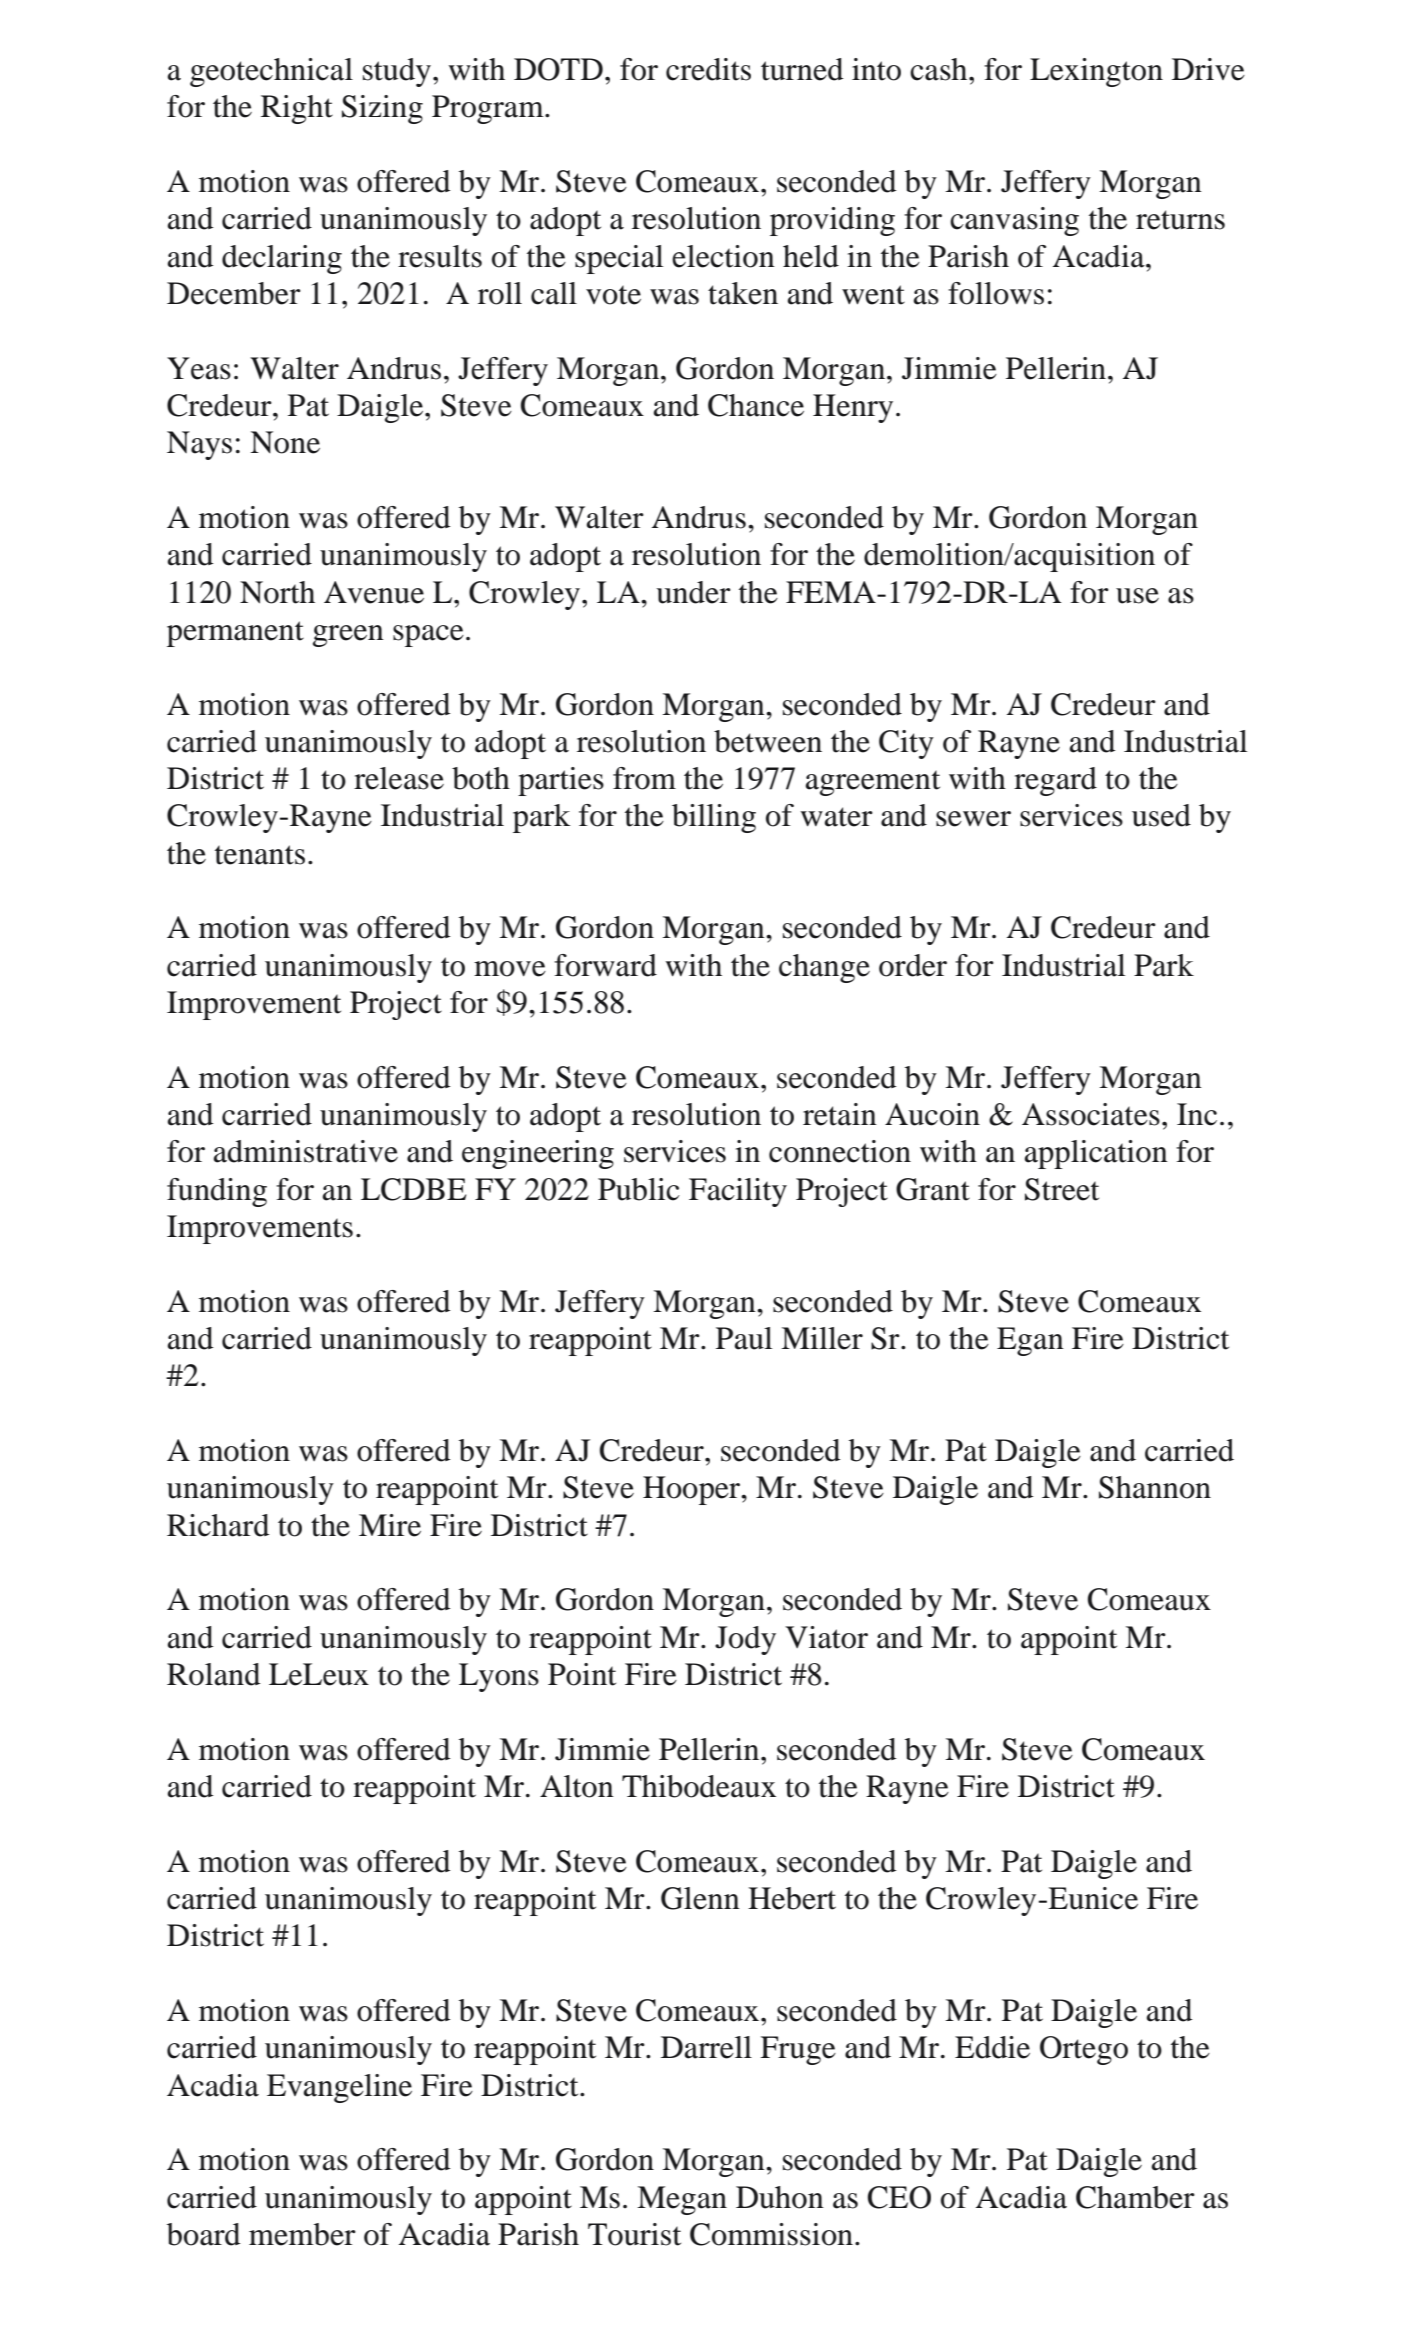 The width and height of the screenshot is (1419, 2337). Describe the element at coordinates (297, 109) in the screenshot. I see `Right` at that location.
